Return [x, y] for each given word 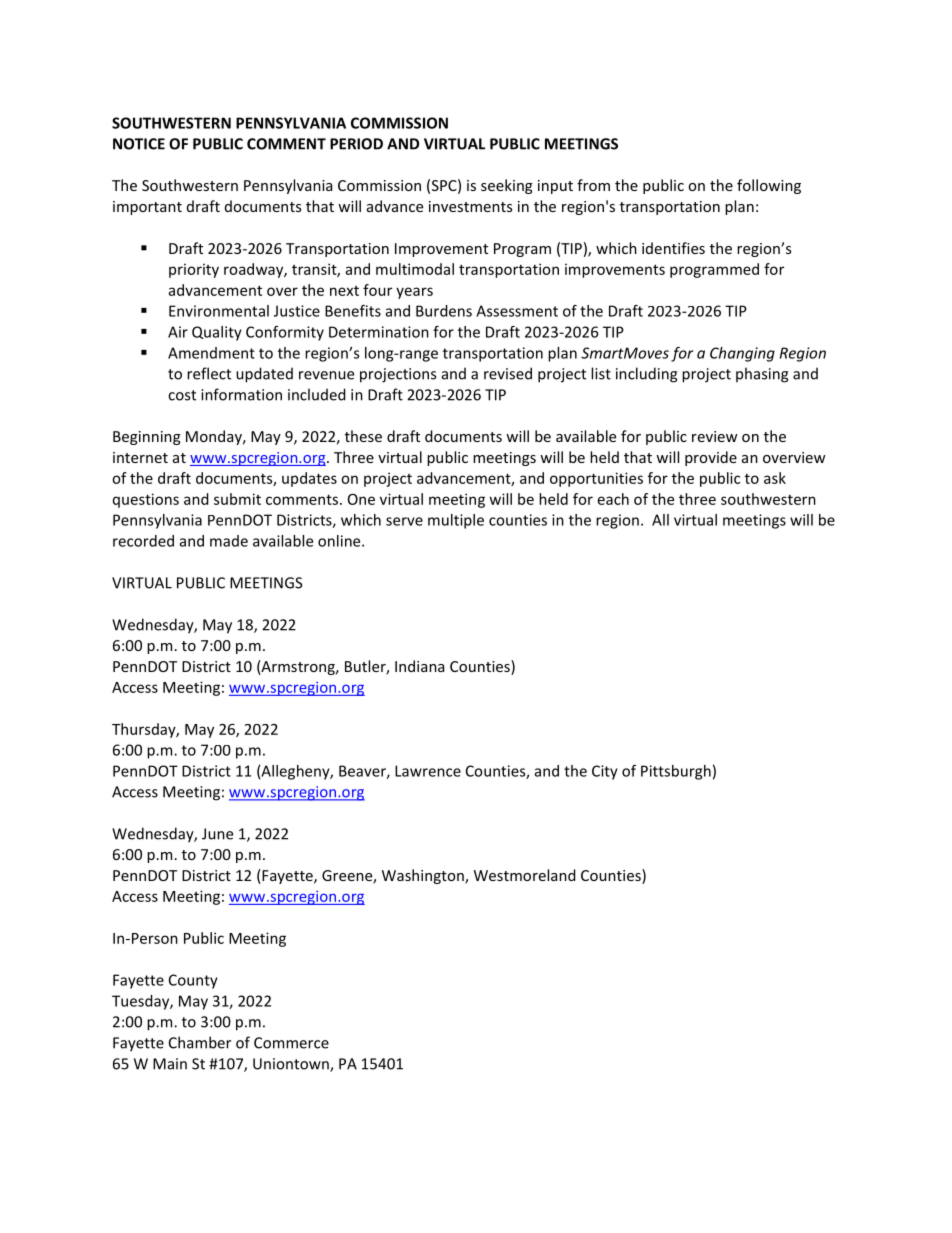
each [613, 499]
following [769, 186]
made [229, 541]
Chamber [200, 1042]
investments [470, 206]
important [147, 208]
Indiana [419, 666]
